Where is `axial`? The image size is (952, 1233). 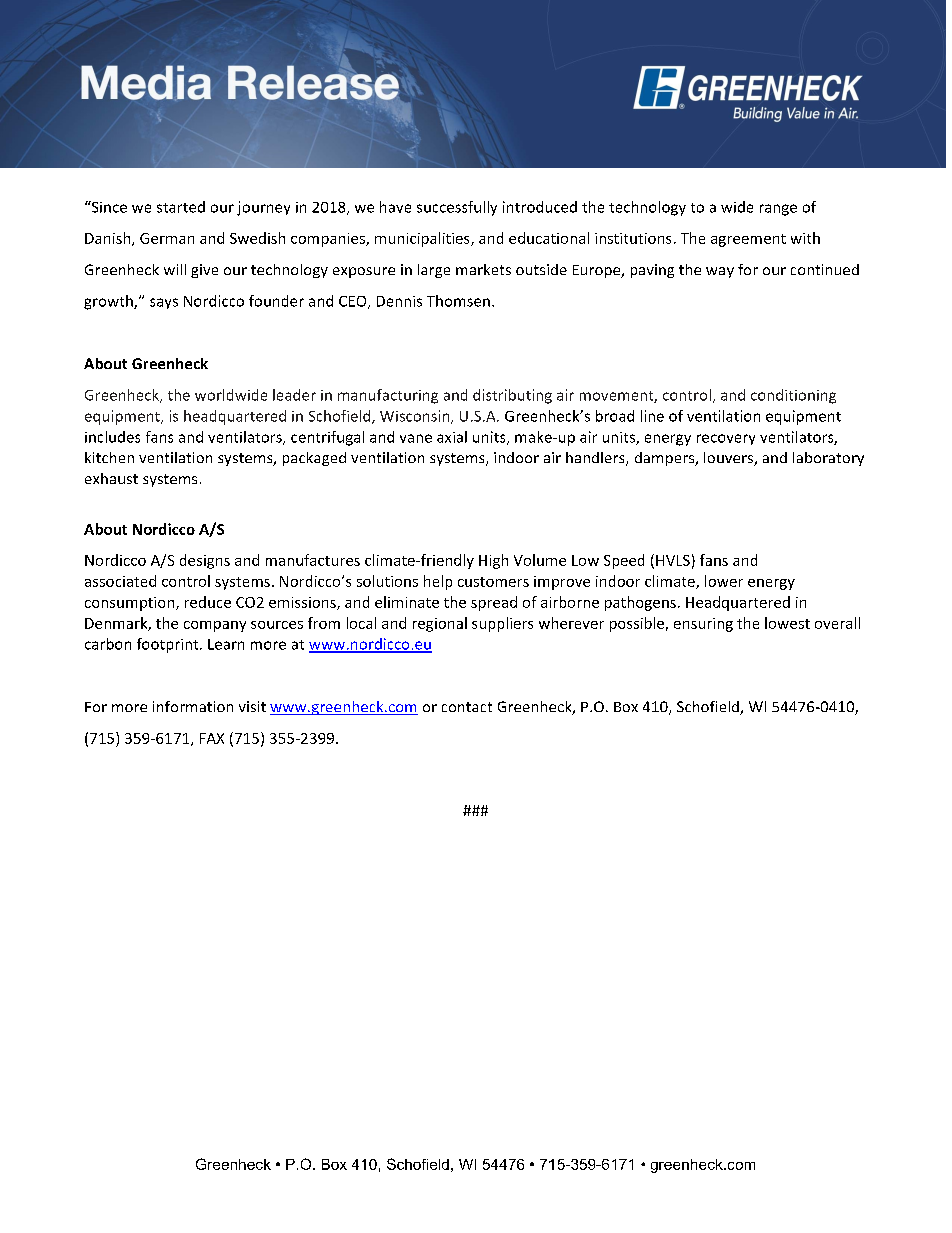 axial is located at coordinates (452, 437).
